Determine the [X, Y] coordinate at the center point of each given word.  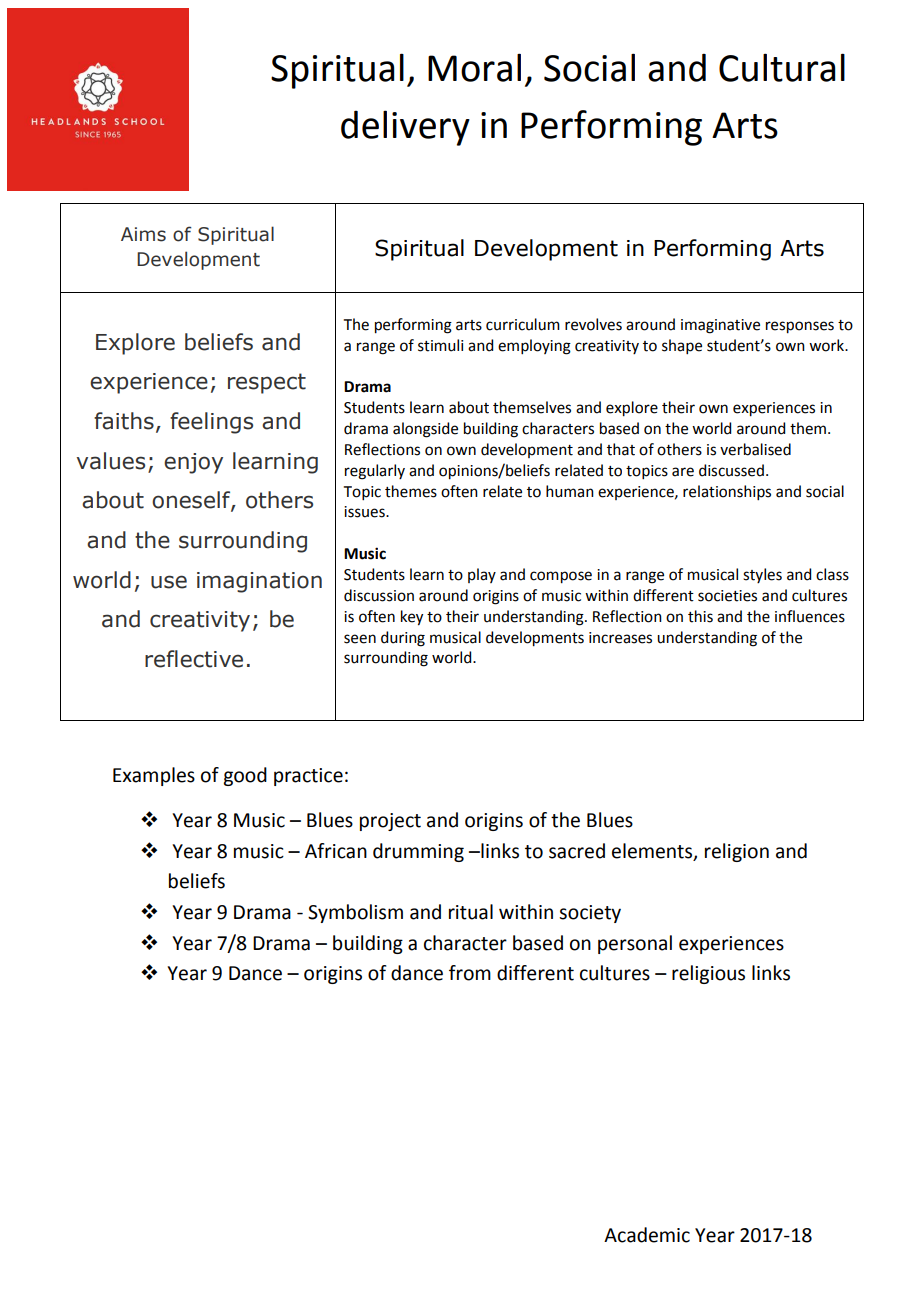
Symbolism [355, 913]
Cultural [782, 67]
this [700, 616]
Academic [647, 1235]
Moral [474, 67]
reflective [194, 659]
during [403, 639]
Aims [143, 234]
